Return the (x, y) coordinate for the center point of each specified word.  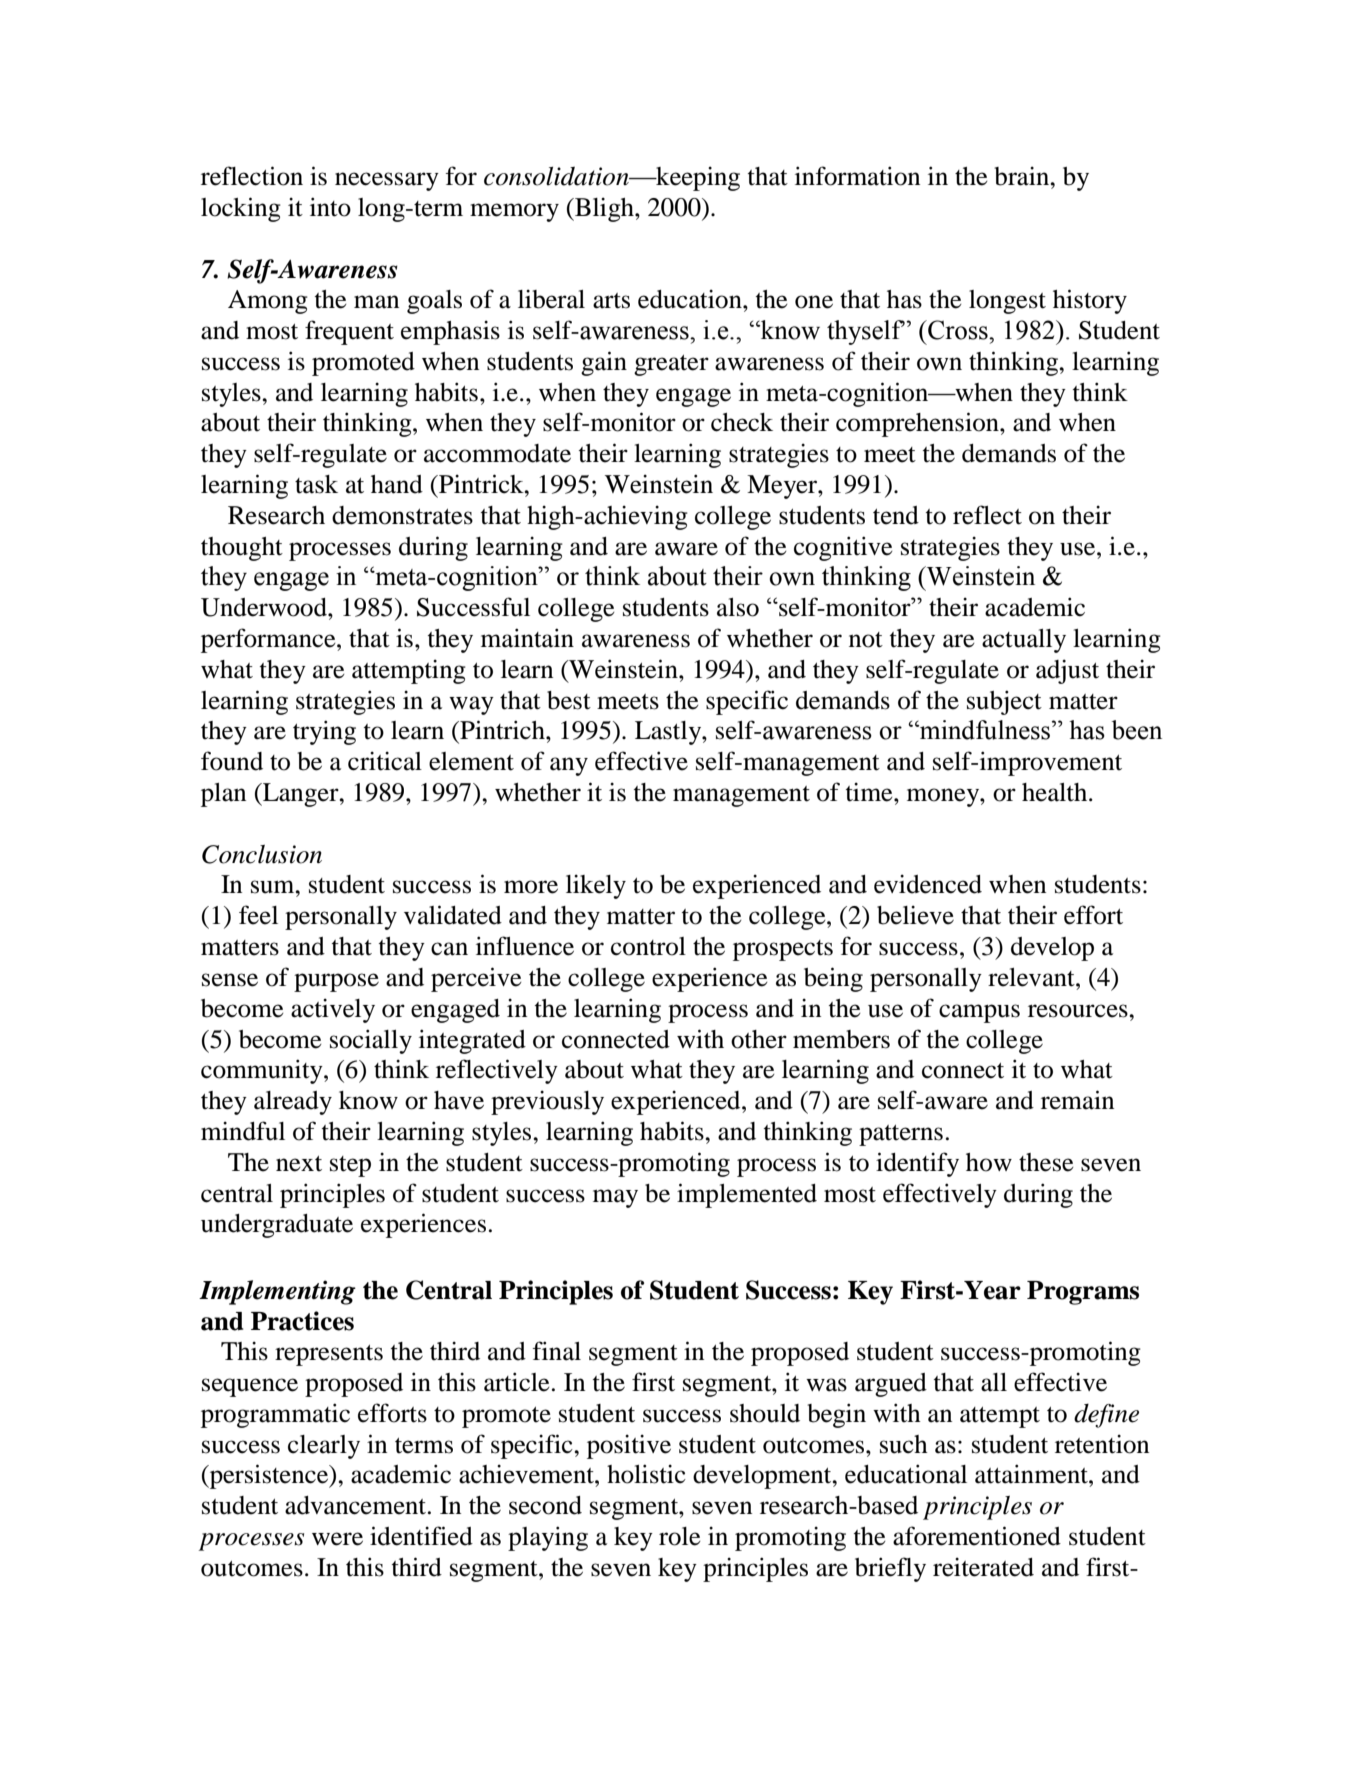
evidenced (928, 884)
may (615, 1198)
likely (596, 886)
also (738, 607)
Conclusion (262, 854)
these (1046, 1162)
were (337, 1539)
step (350, 1166)
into (330, 207)
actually (1024, 641)
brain (1023, 176)
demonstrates (402, 515)
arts (611, 301)
